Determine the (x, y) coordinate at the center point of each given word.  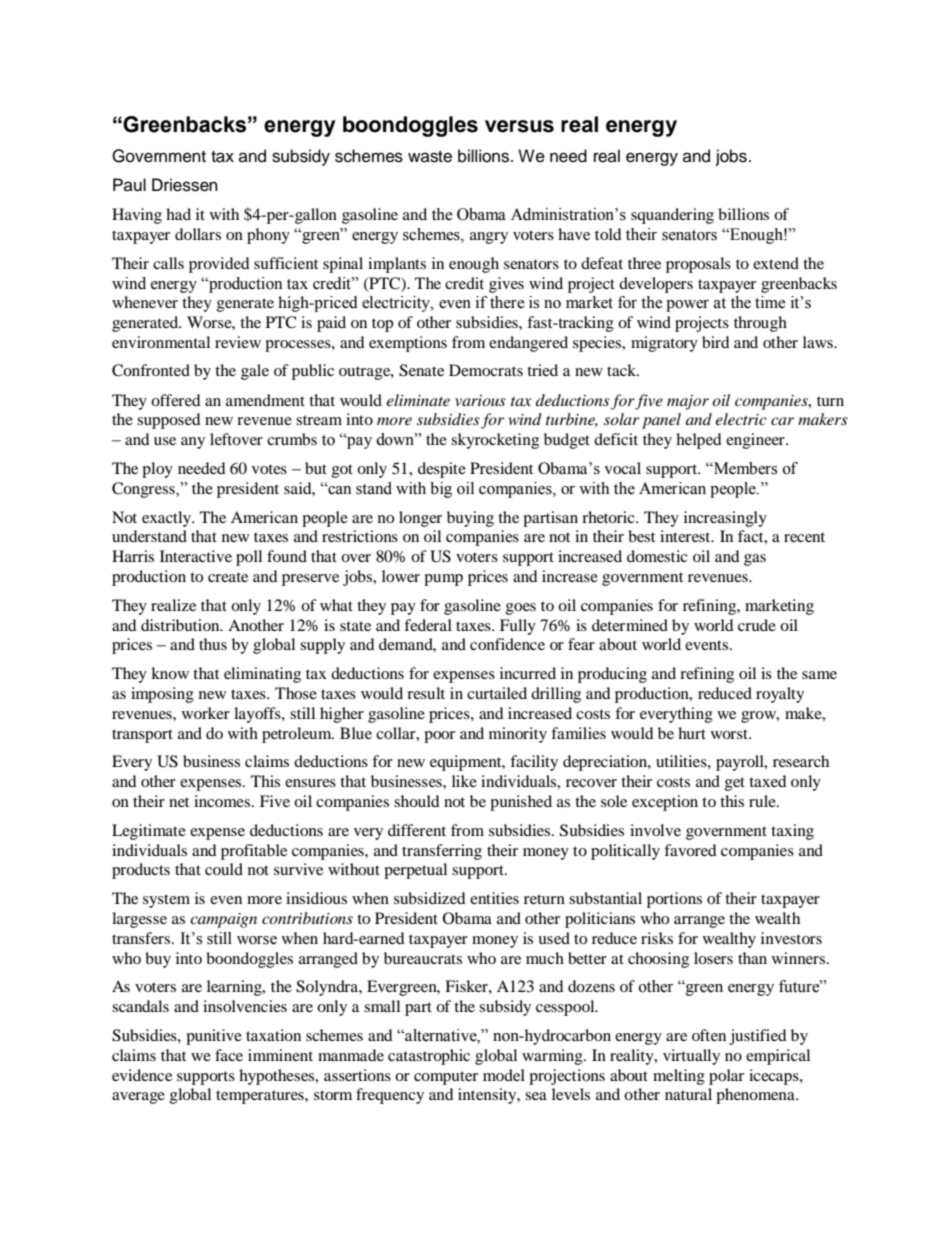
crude (757, 625)
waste (430, 157)
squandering (672, 216)
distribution (181, 625)
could (224, 869)
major (688, 402)
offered (176, 400)
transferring (442, 852)
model (504, 1075)
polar (726, 1077)
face (229, 1055)
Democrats (486, 370)
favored (690, 850)
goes (521, 609)
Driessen (185, 185)
